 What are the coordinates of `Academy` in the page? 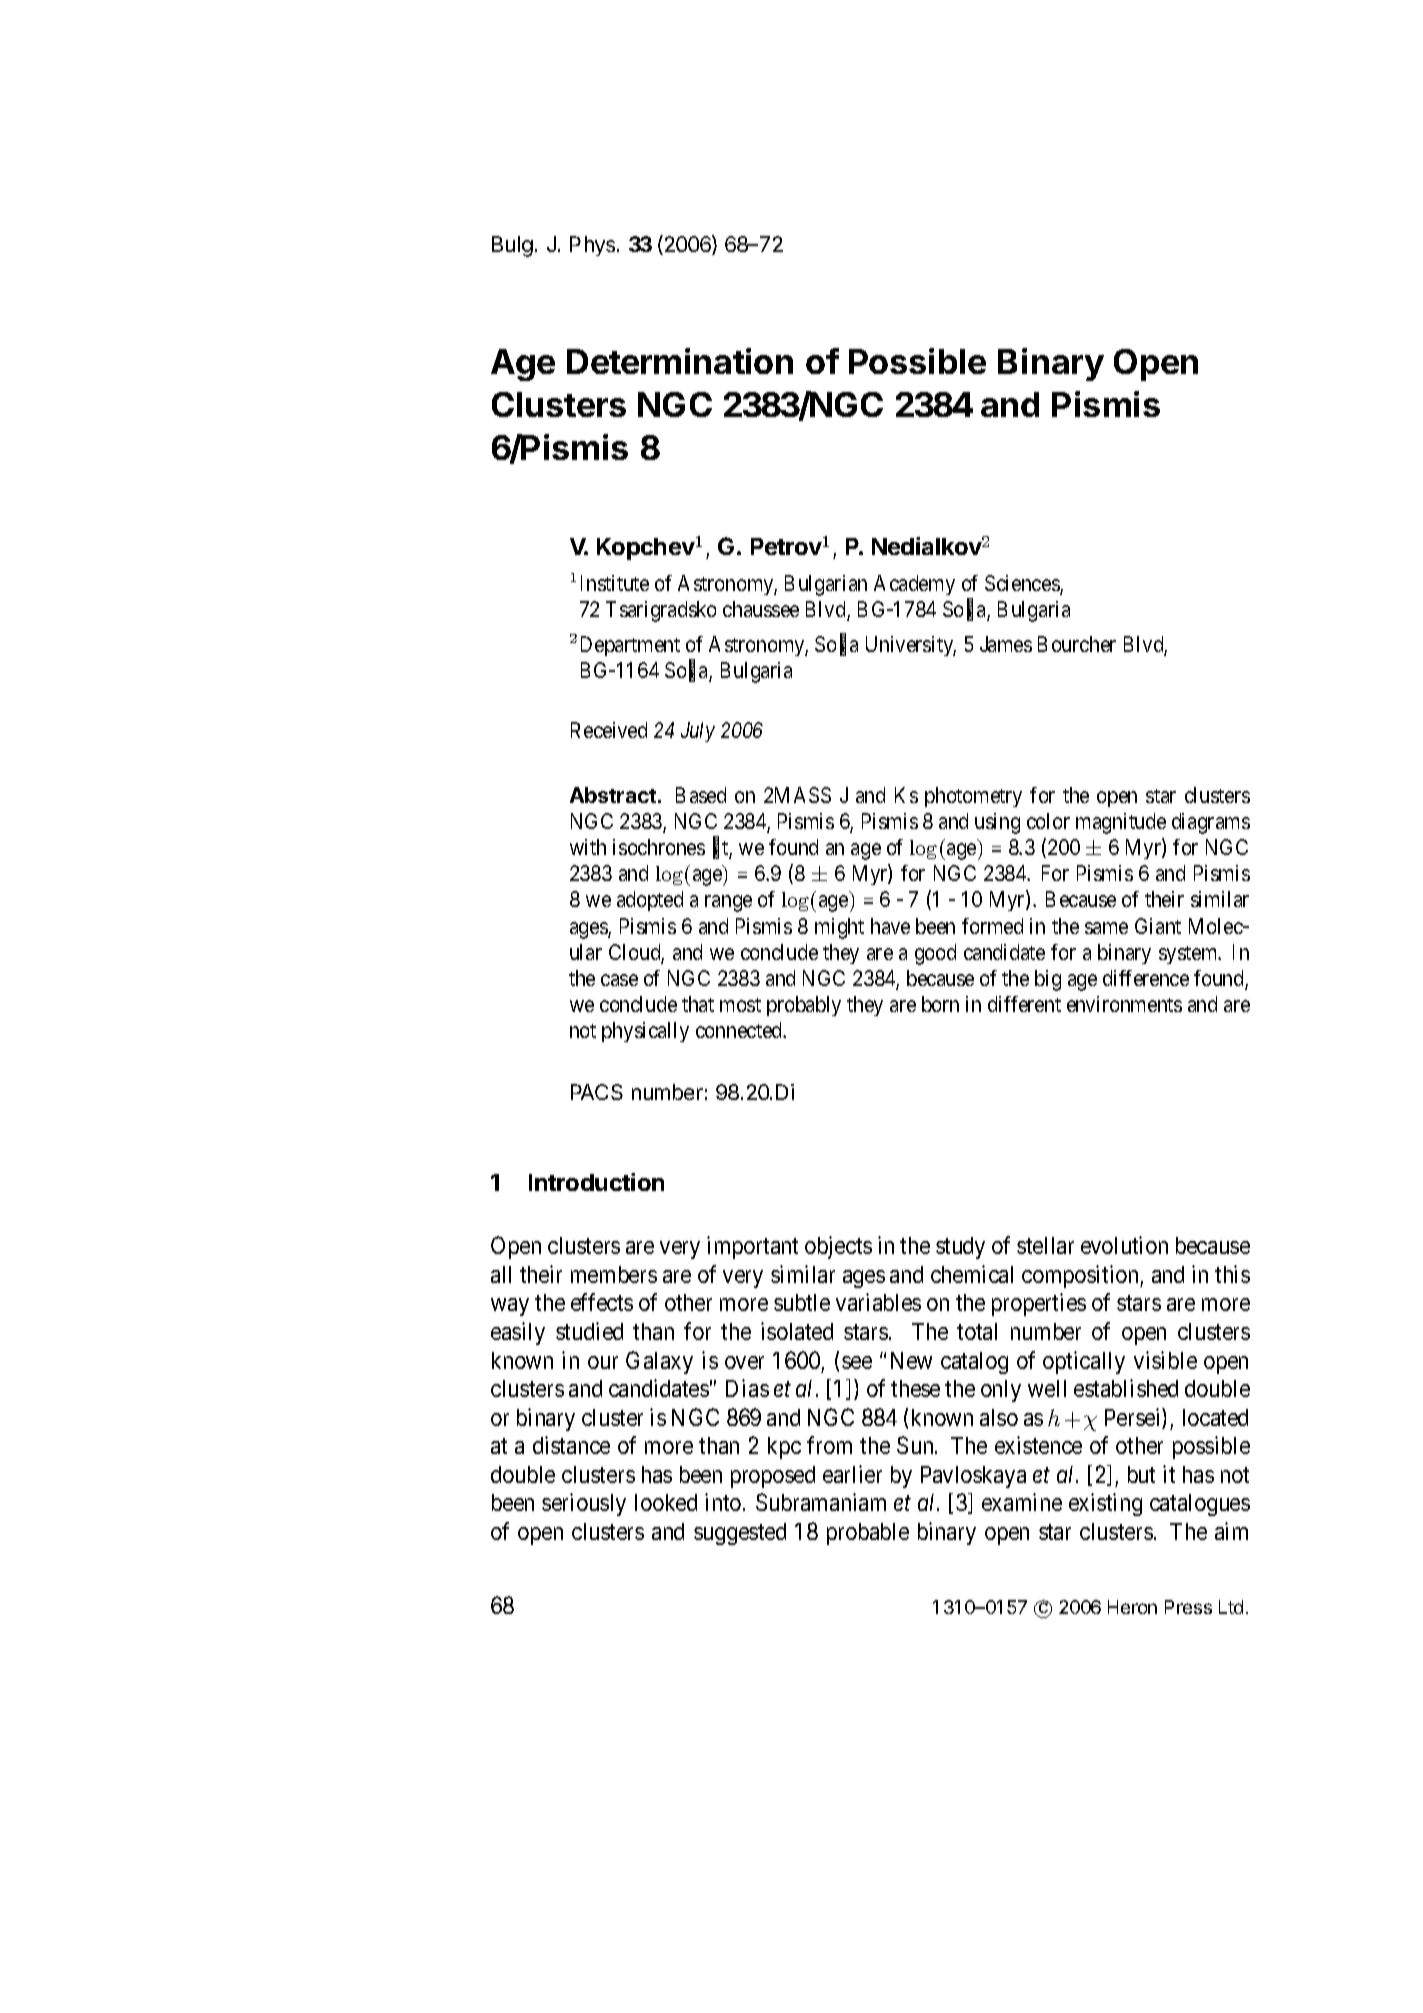 It's located at (914, 585).
